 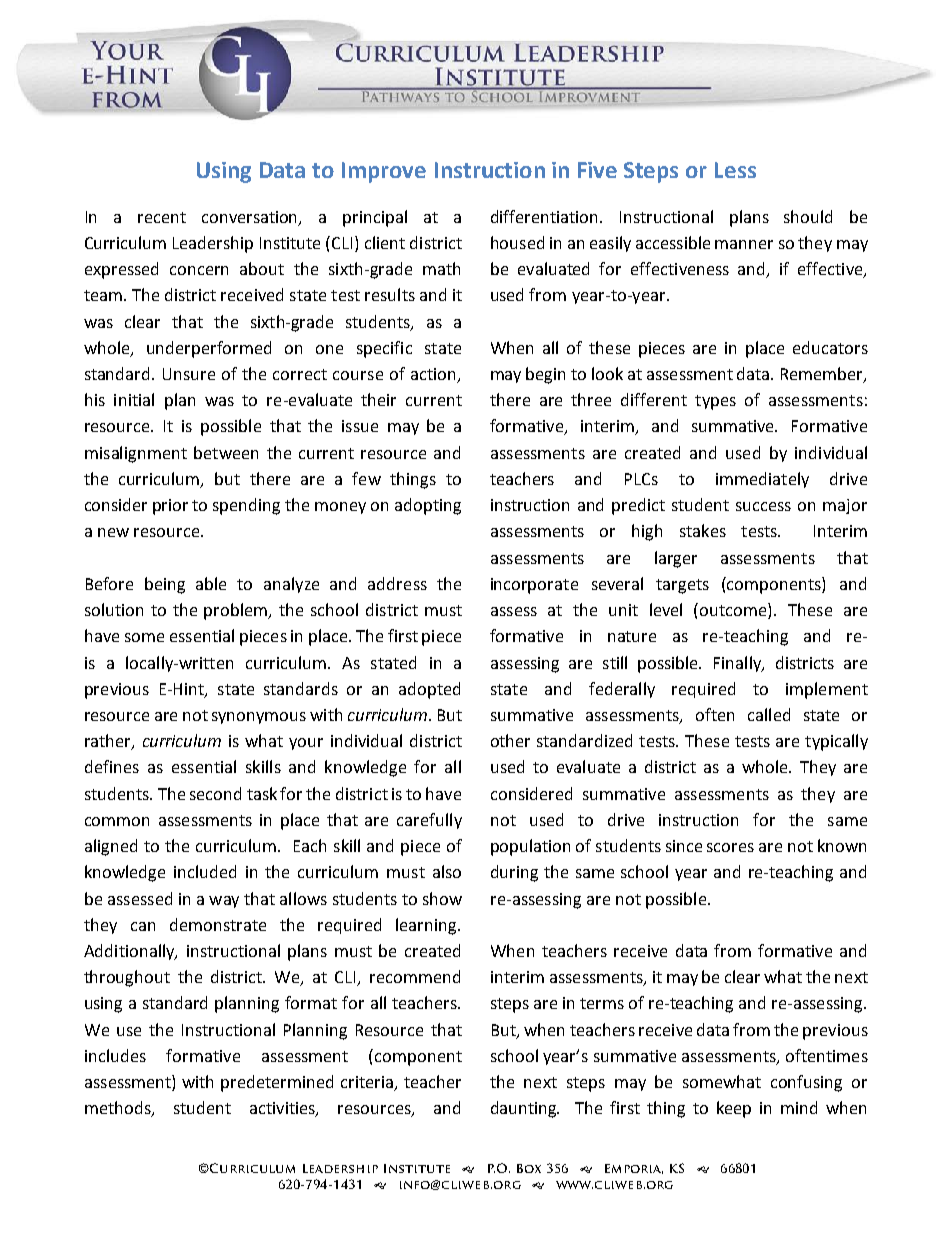 What do you see at coordinates (375, 218) in the image?
I see `principal` at bounding box center [375, 218].
